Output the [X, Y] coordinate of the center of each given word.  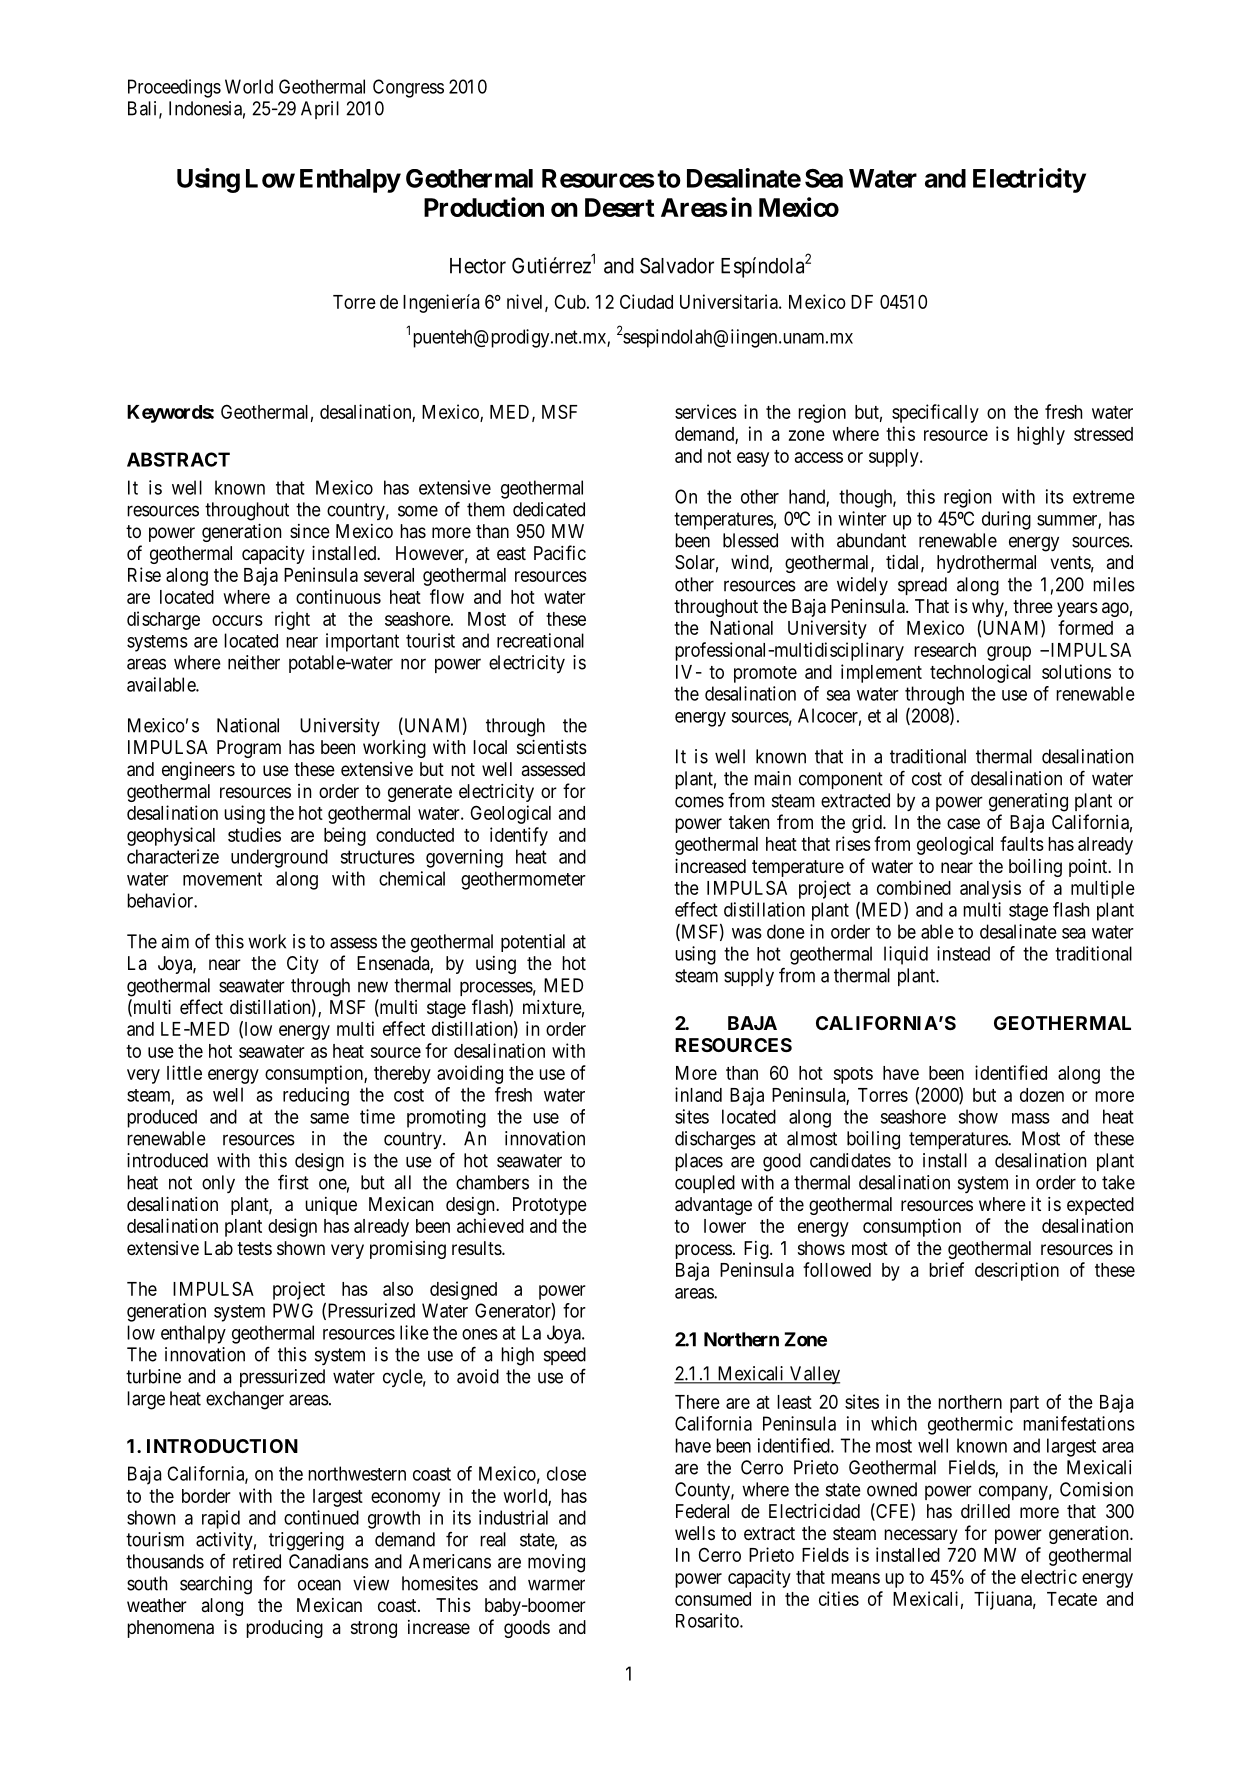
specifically [935, 413]
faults [1022, 843]
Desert [620, 207]
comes [699, 802]
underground [279, 858]
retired [257, 1561]
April [320, 110]
